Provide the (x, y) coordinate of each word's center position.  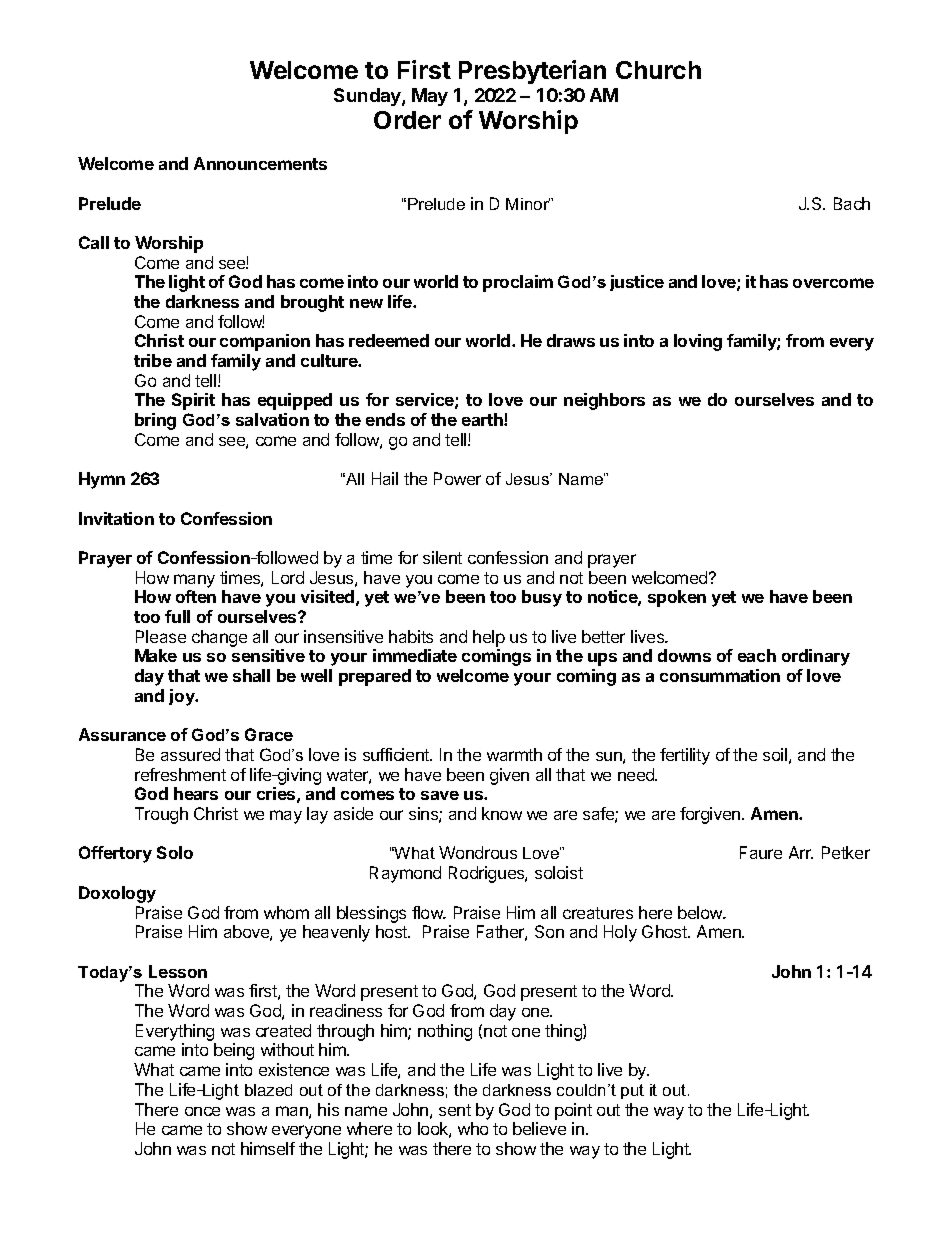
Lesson (178, 971)
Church (658, 70)
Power (457, 478)
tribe (153, 360)
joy (183, 697)
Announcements (260, 163)
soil (775, 754)
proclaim (518, 283)
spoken (677, 598)
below (701, 912)
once (202, 1111)
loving (698, 342)
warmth (514, 754)
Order (407, 120)
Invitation (116, 518)
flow (428, 912)
